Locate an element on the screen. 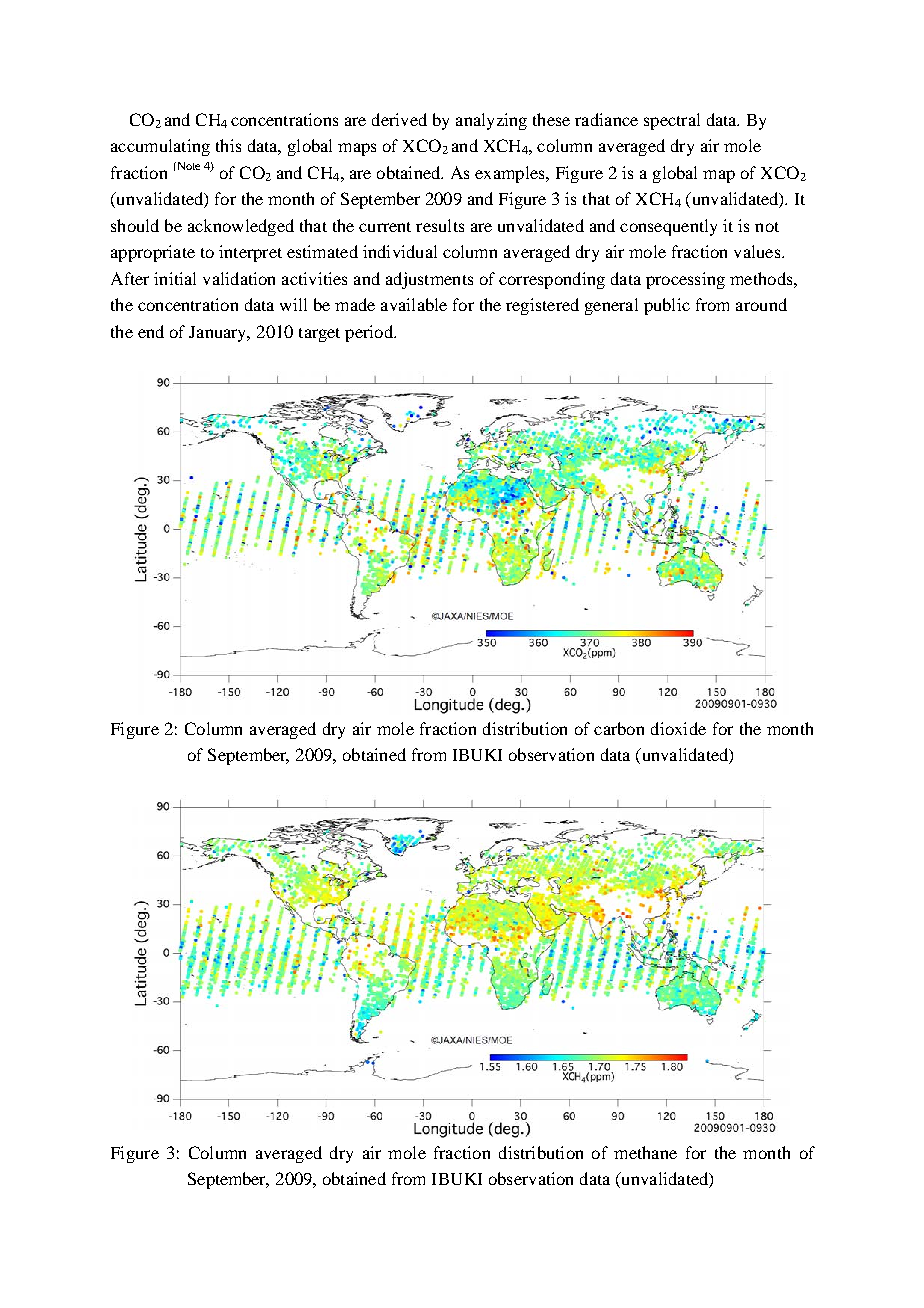 This screenshot has width=924, height=1308. spectral is located at coordinates (672, 121).
